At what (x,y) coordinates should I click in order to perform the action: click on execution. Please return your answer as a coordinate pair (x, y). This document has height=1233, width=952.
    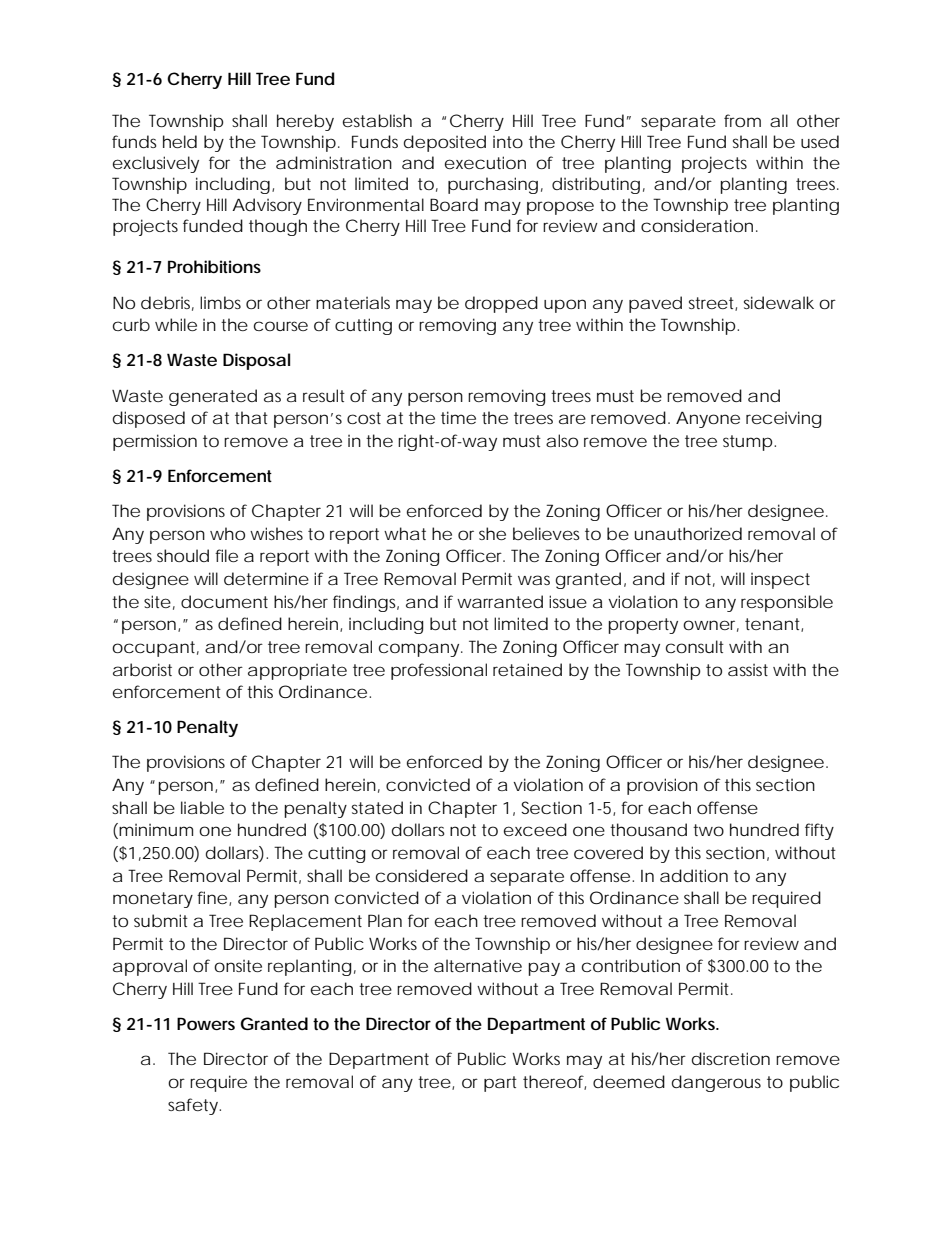
    Looking at the image, I should click on (485, 162).
